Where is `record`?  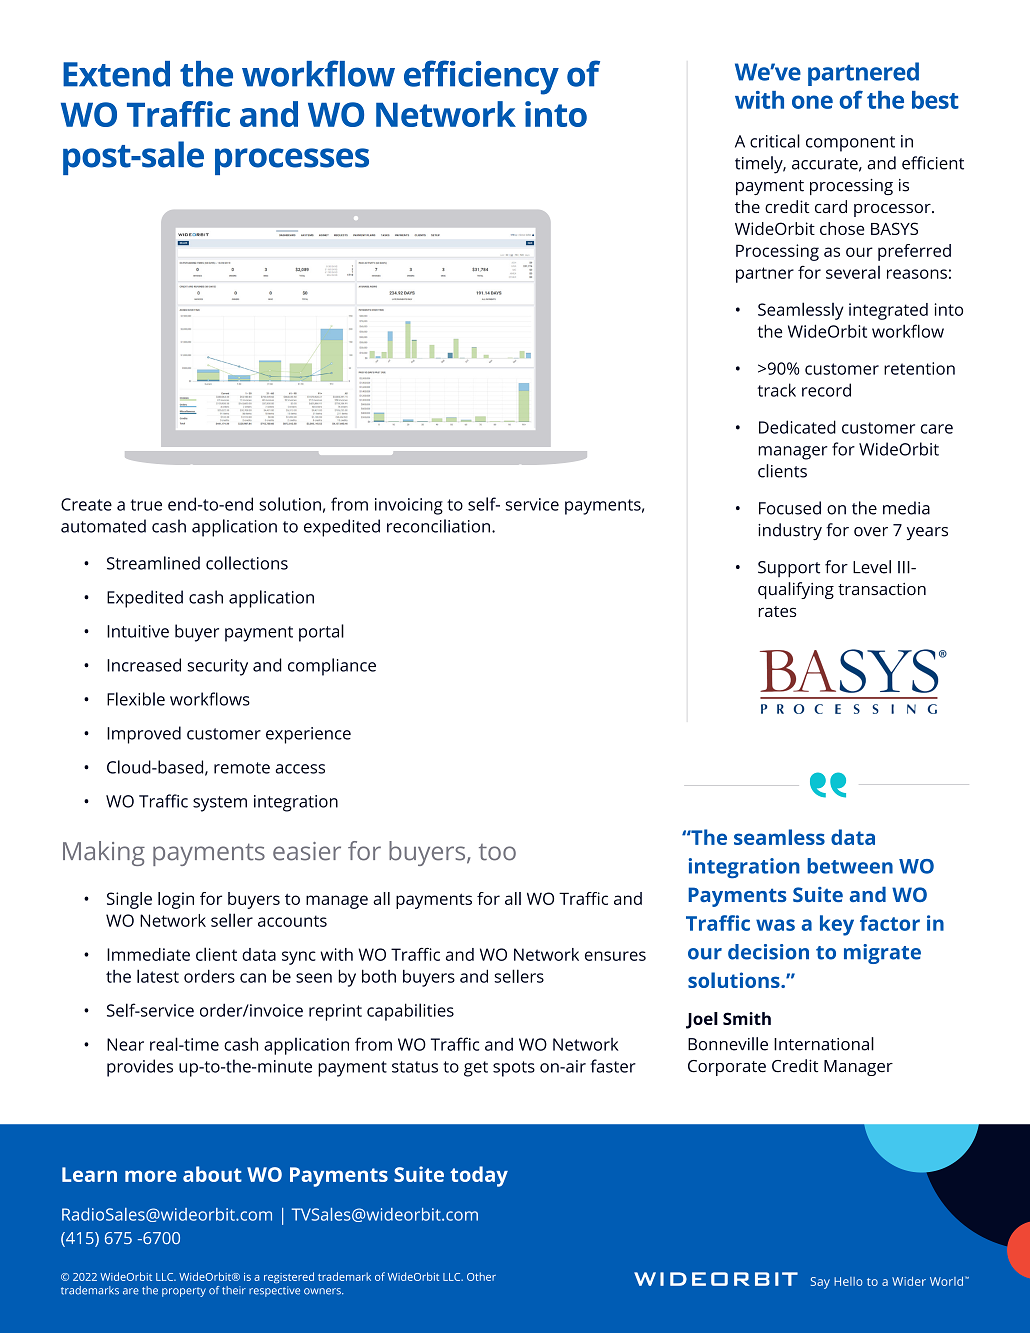 record is located at coordinates (826, 390).
